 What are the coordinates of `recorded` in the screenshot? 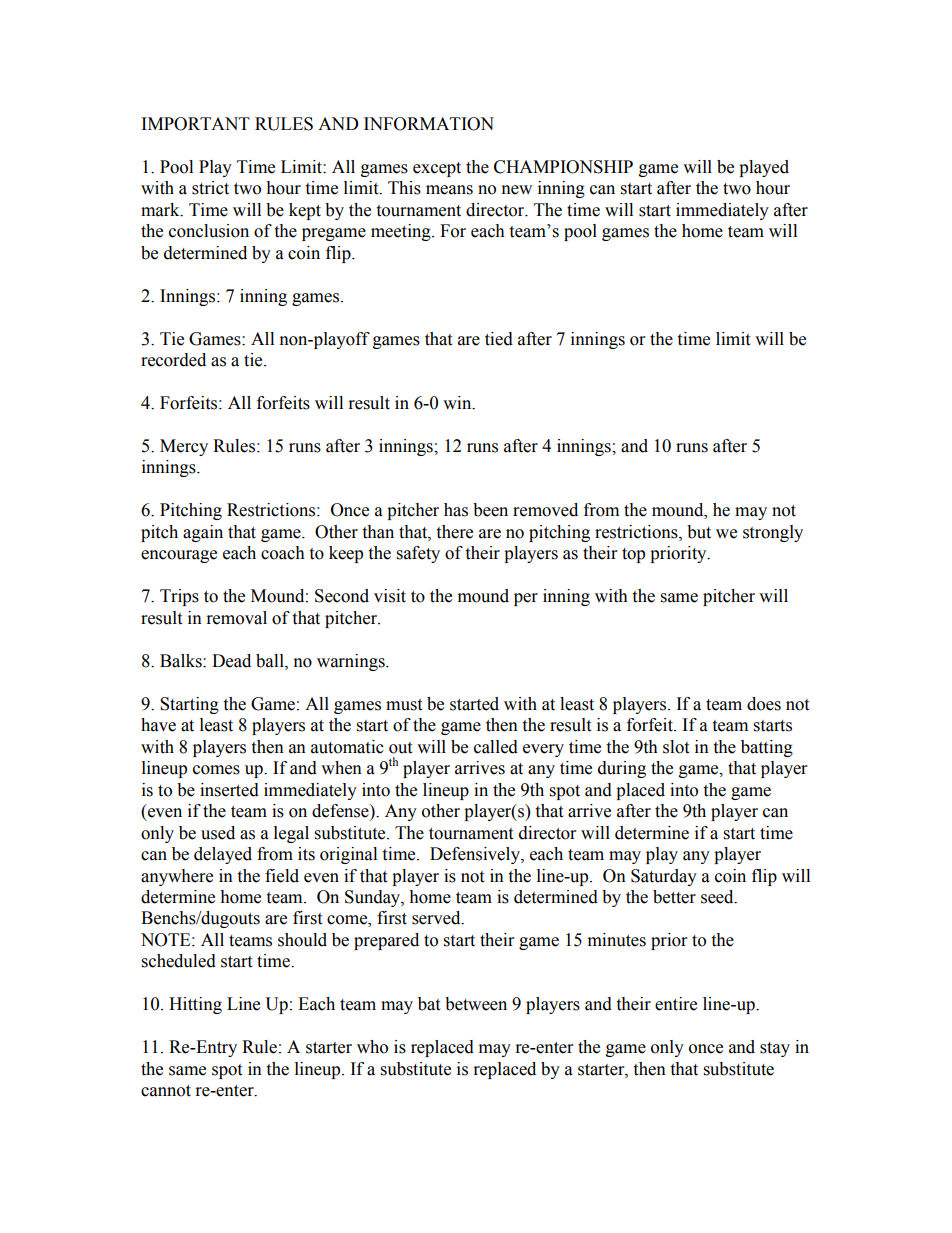 It's located at (173, 360).
